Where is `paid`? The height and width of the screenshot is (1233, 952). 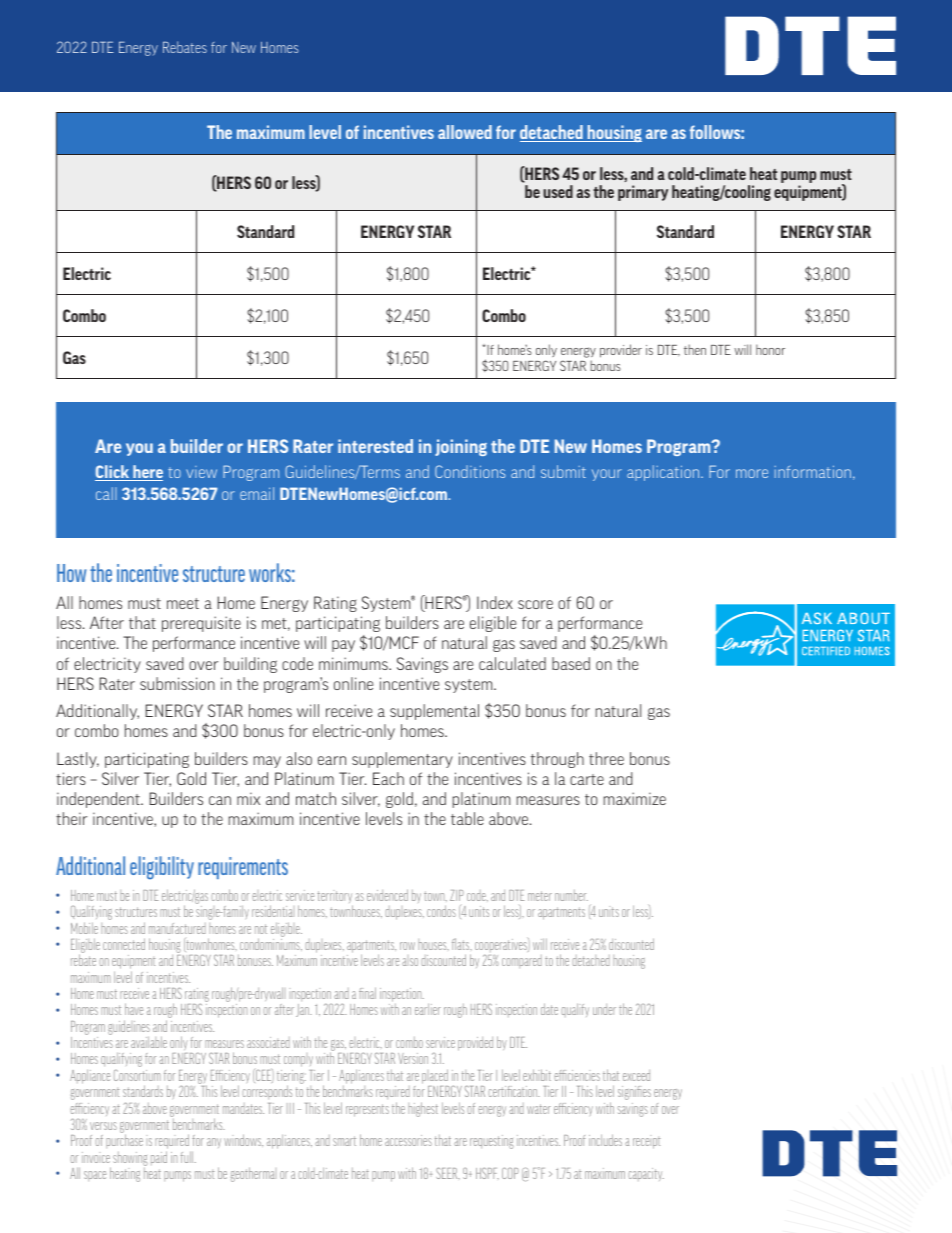
paid is located at coordinates (159, 1158).
